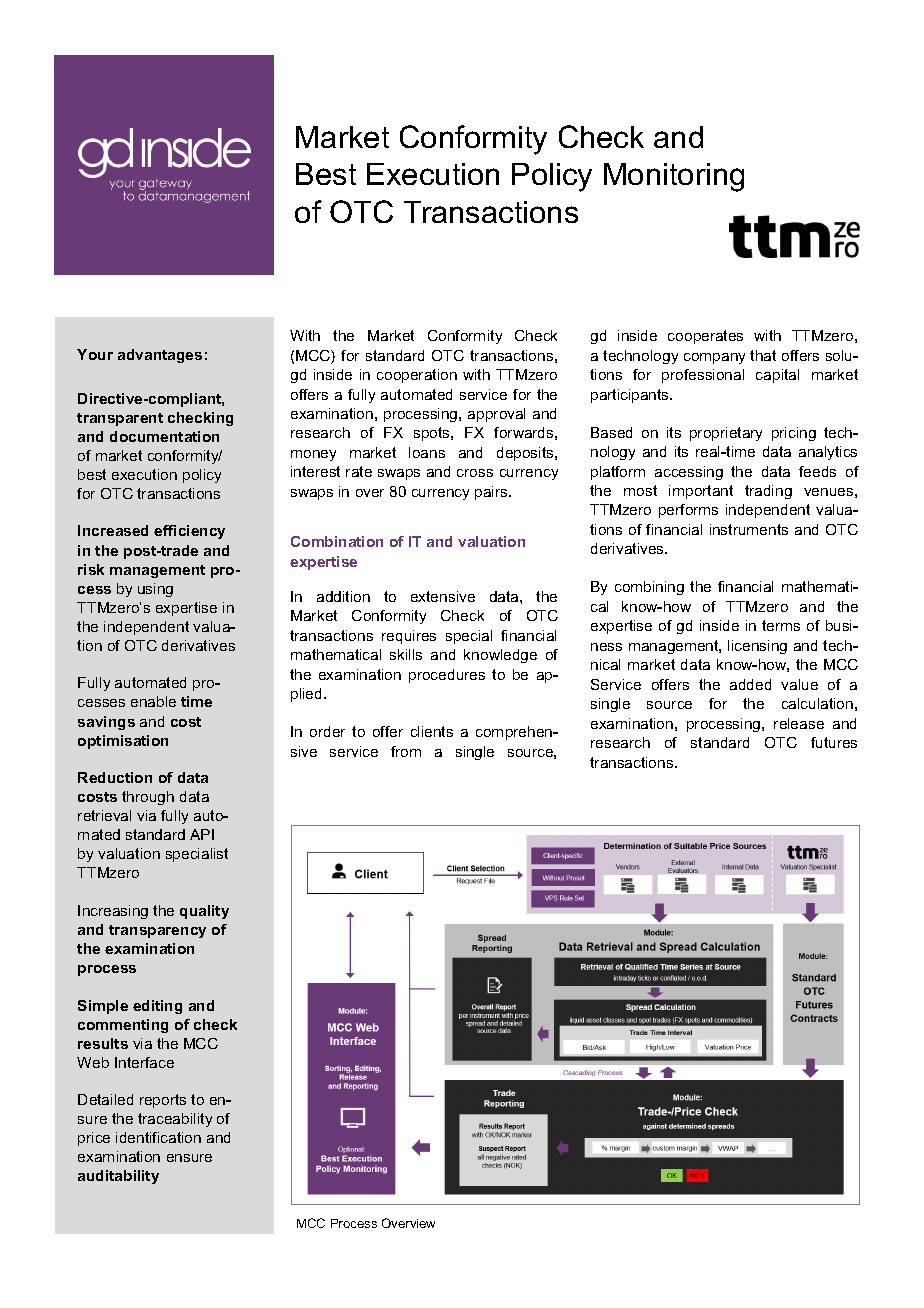 The width and height of the page is (924, 1308). I want to click on futures, so click(834, 742).
